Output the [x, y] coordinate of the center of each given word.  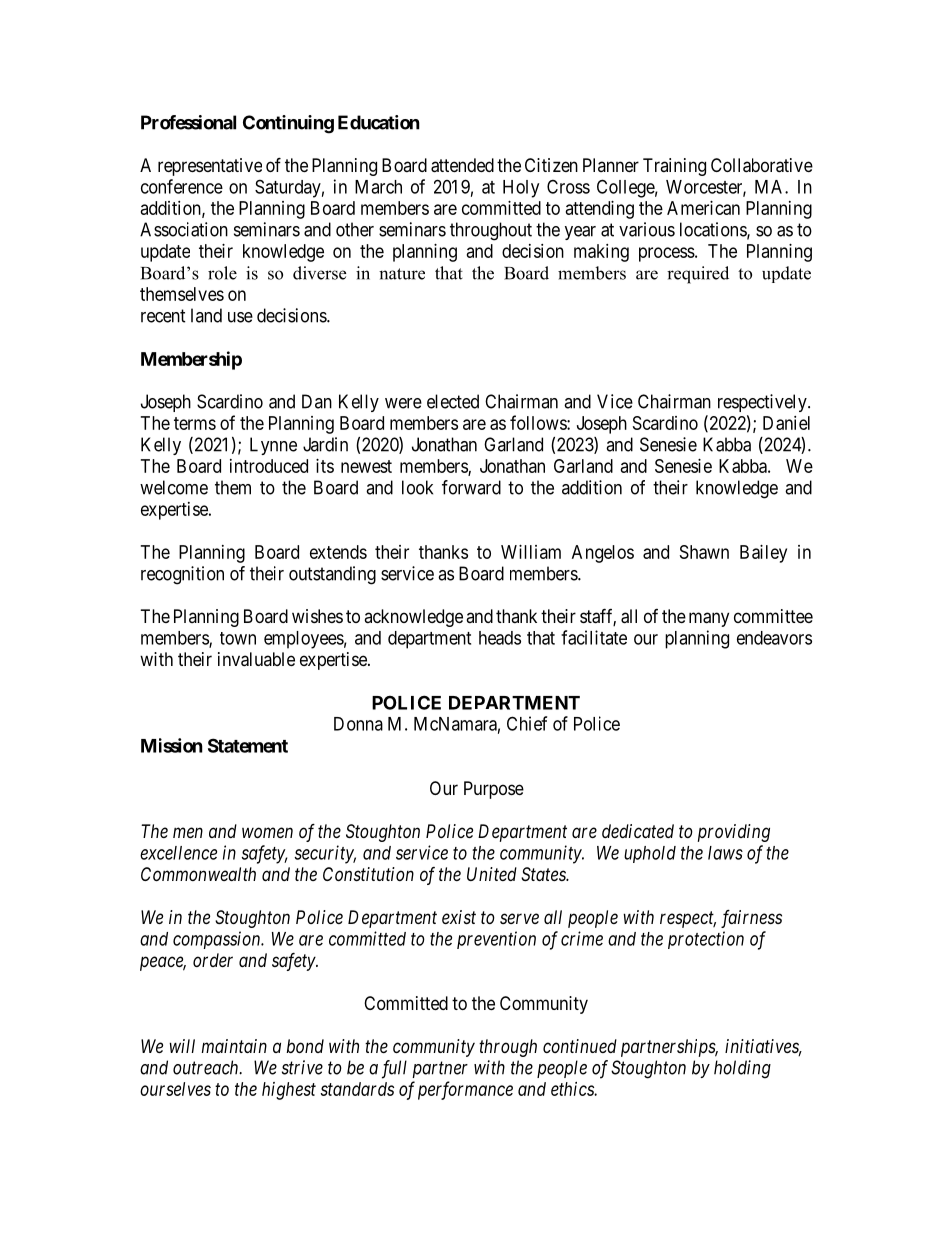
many [709, 619]
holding [742, 1069]
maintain [234, 1046]
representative [210, 167]
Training [674, 167]
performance [465, 1090]
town [238, 638]
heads [500, 638]
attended [462, 165]
